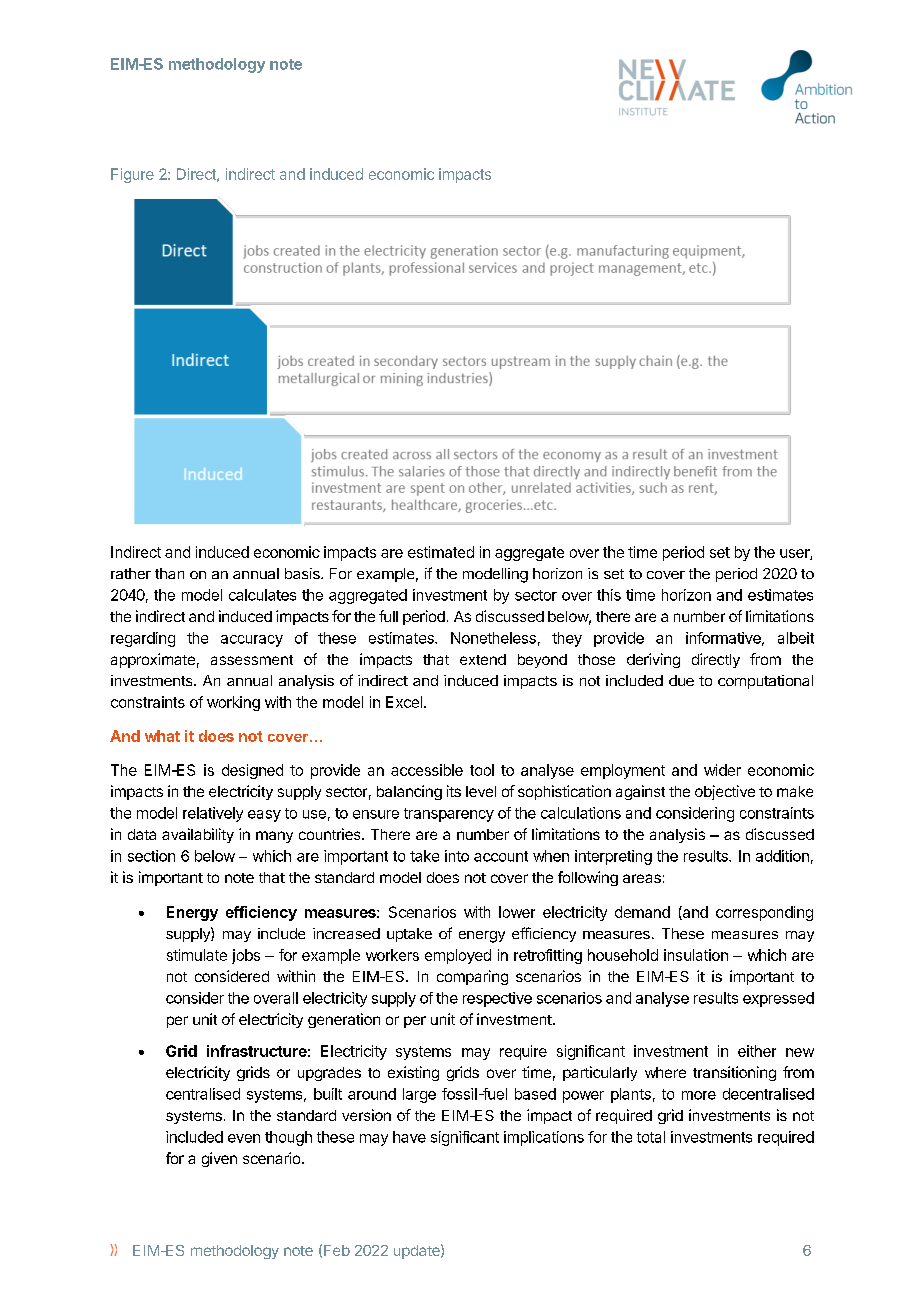 This screenshot has height=1308, width=924. I want to click on Figure, so click(132, 175).
